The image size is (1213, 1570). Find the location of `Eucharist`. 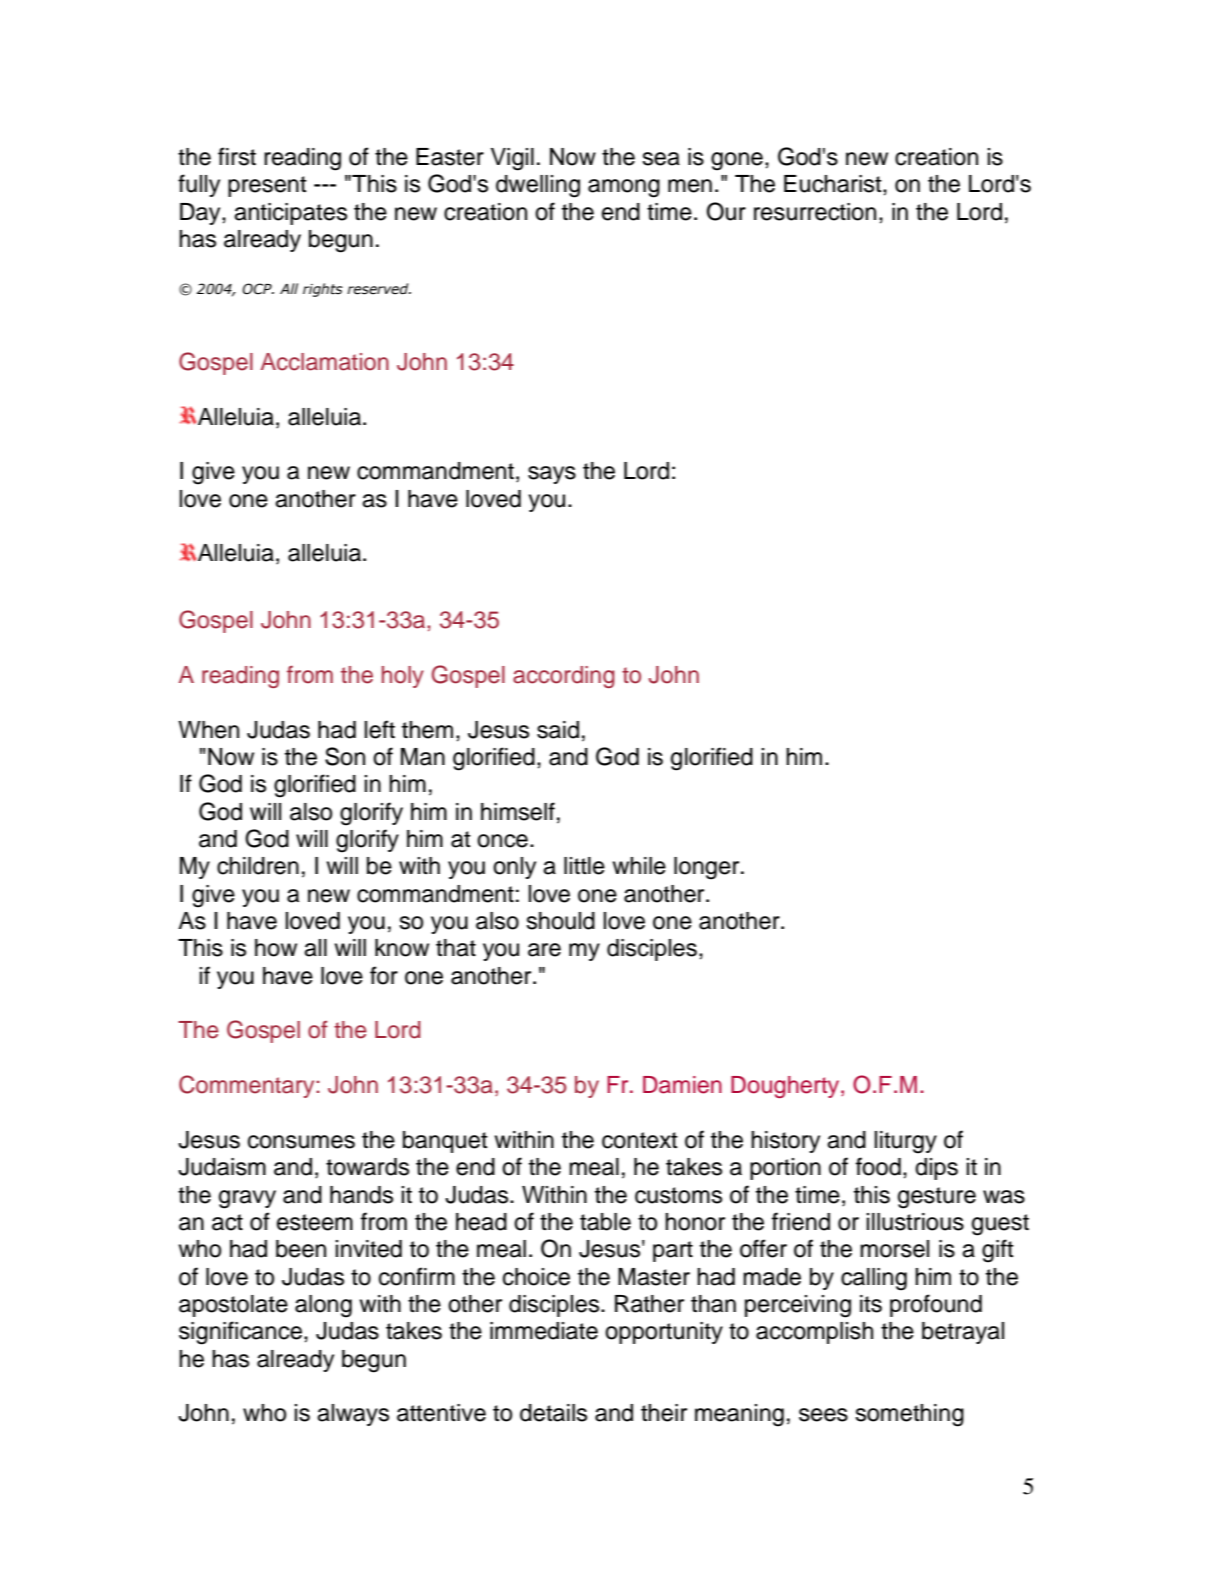

Eucharist is located at coordinates (834, 184).
